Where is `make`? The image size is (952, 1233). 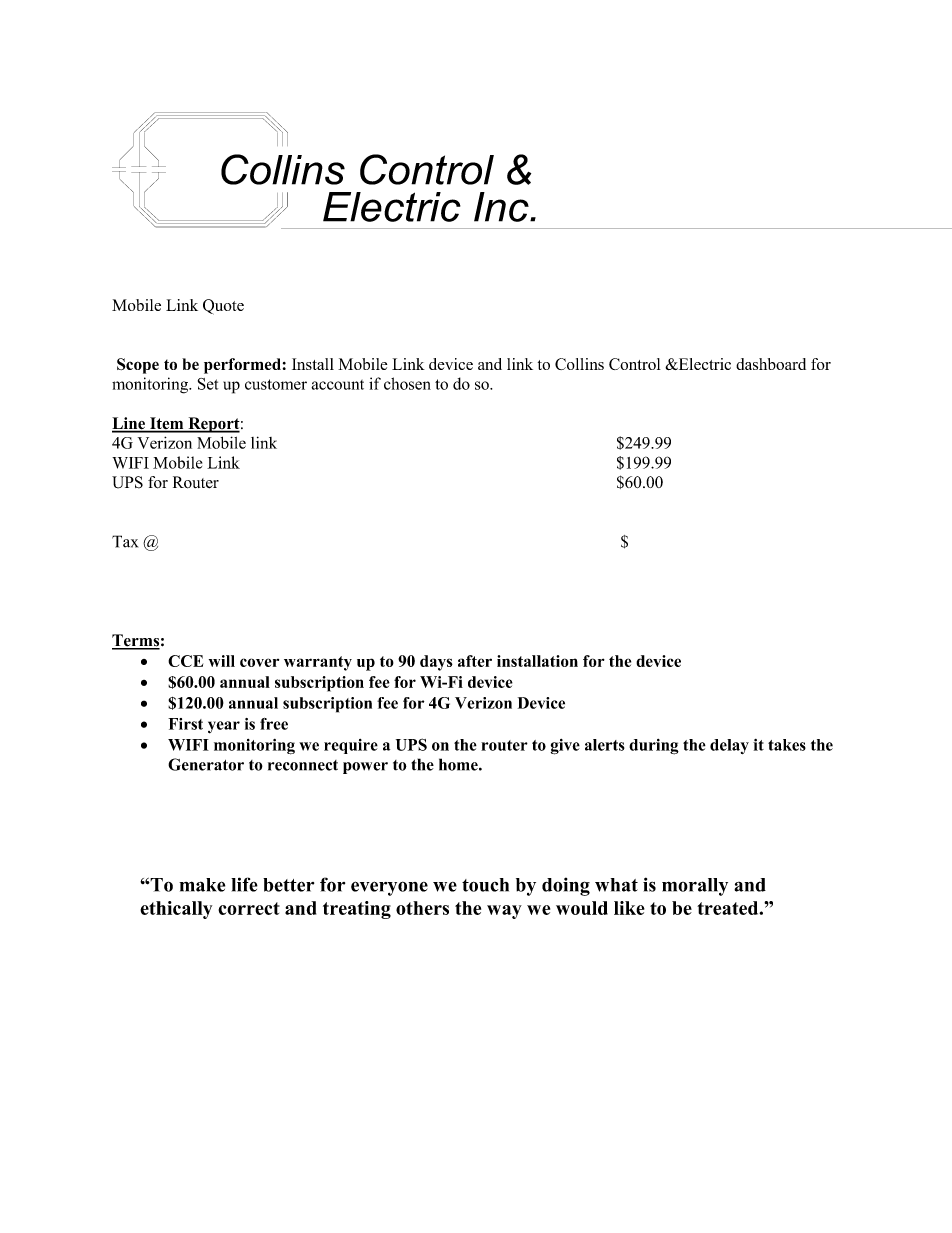
make is located at coordinates (202, 885).
